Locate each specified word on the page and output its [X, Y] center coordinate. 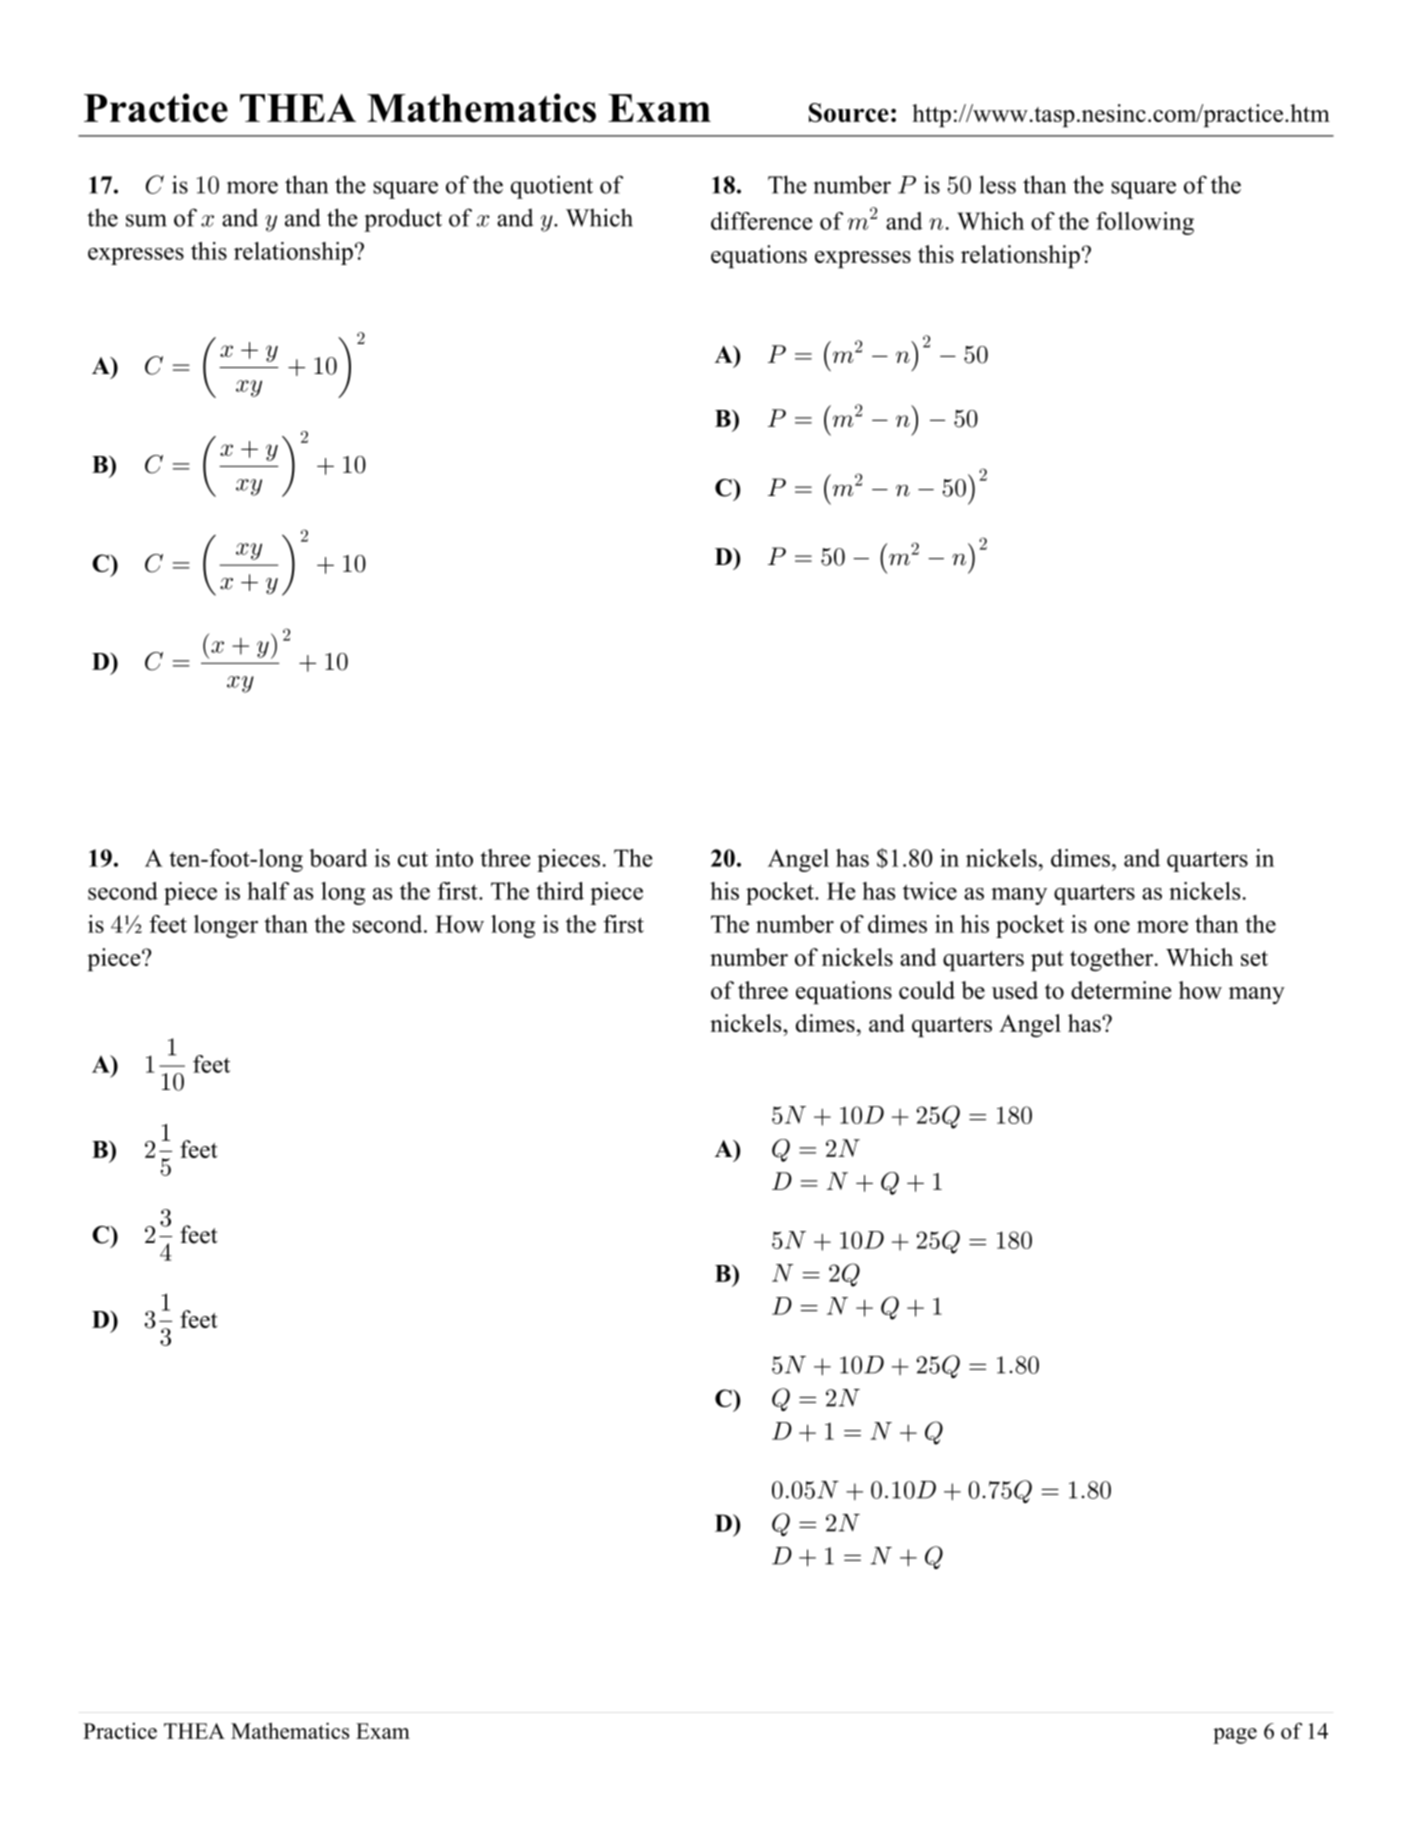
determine [1121, 990]
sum [146, 220]
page [1235, 1736]
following [1145, 223]
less [997, 184]
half [268, 891]
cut [413, 859]
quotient [552, 187]
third [560, 891]
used [1015, 990]
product [403, 220]
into [454, 858]
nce [795, 224]
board [338, 858]
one [1112, 927]
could [927, 990]
